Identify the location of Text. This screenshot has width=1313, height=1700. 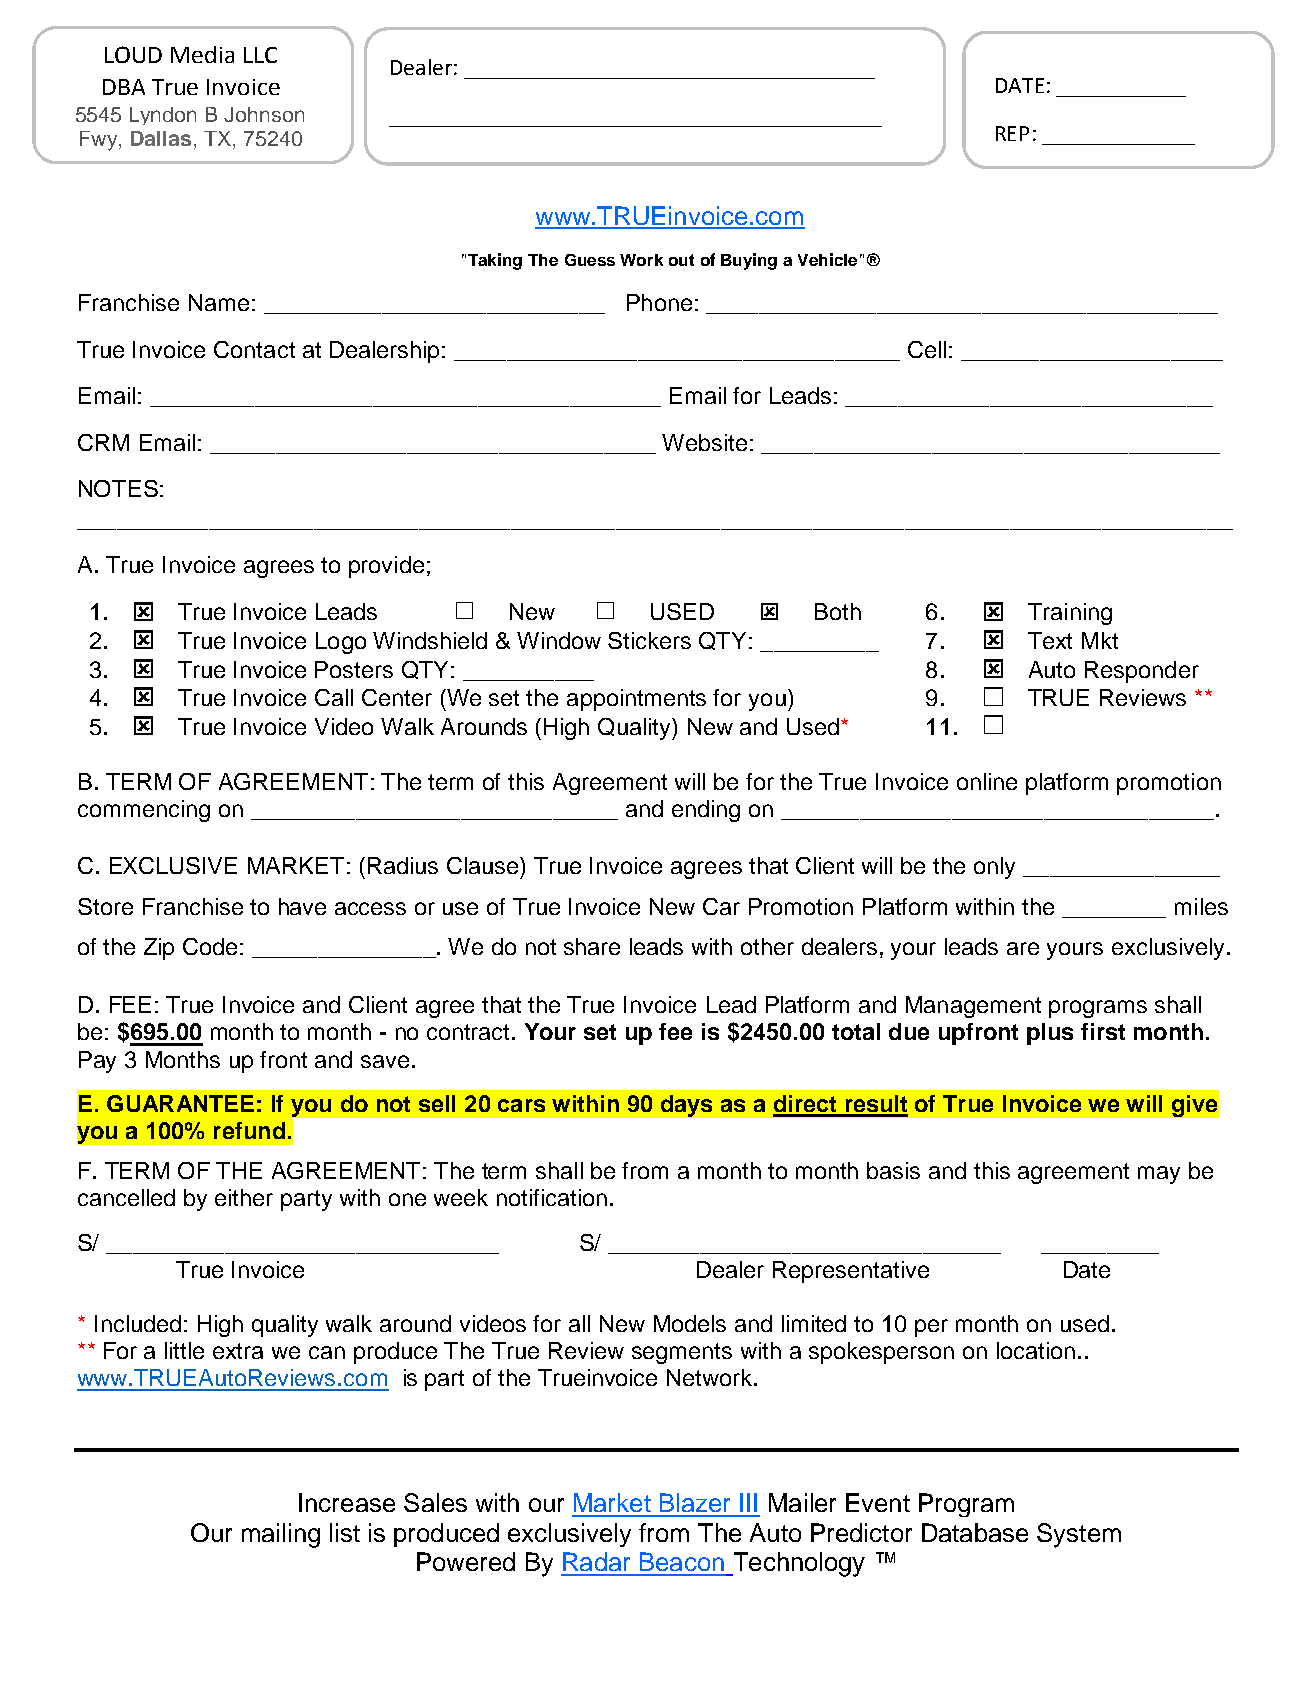
(1050, 640).
